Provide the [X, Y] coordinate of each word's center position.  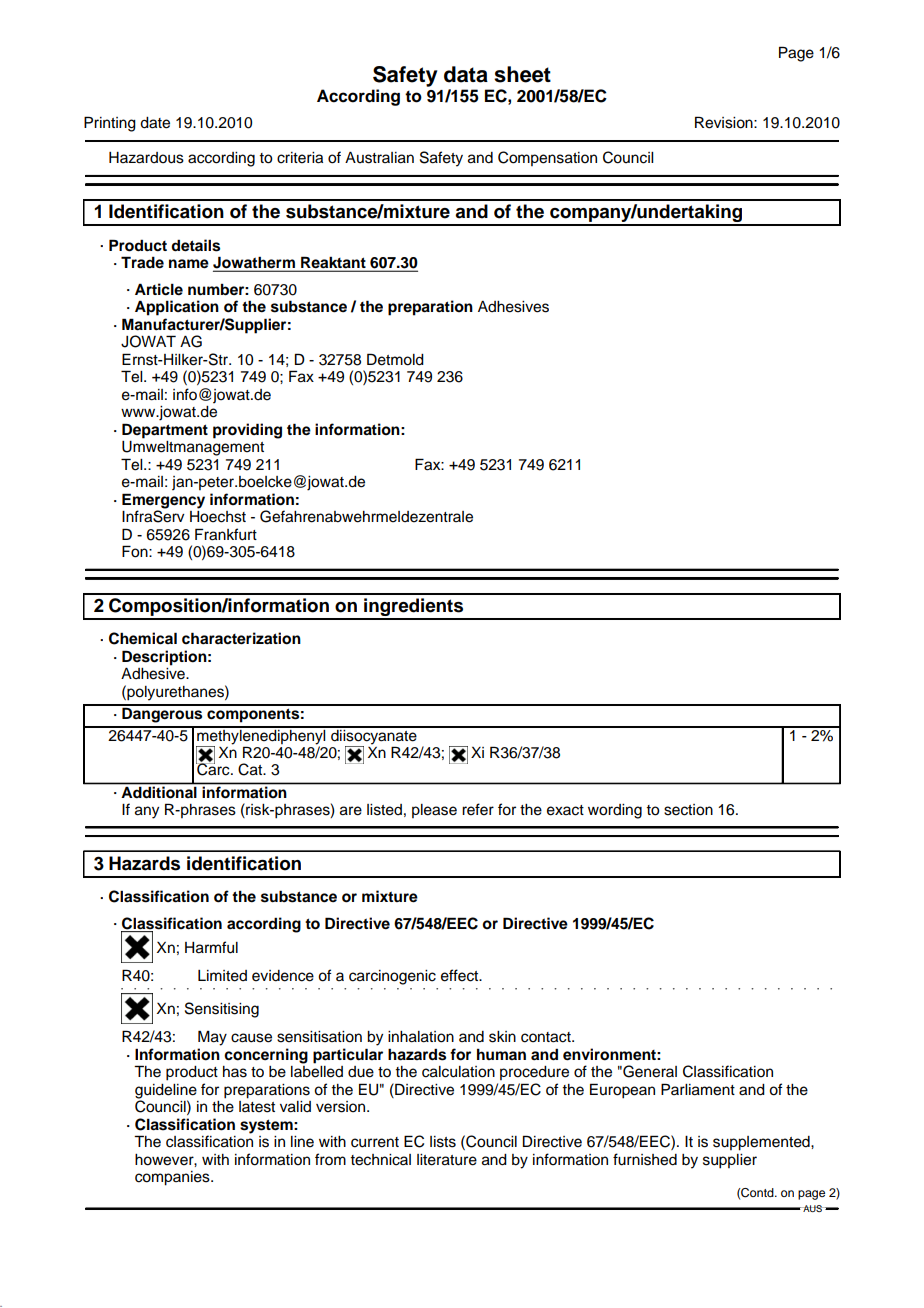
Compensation [547, 158]
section [688, 810]
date [155, 123]
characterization [241, 638]
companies [173, 1178]
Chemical [143, 638]
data [466, 74]
